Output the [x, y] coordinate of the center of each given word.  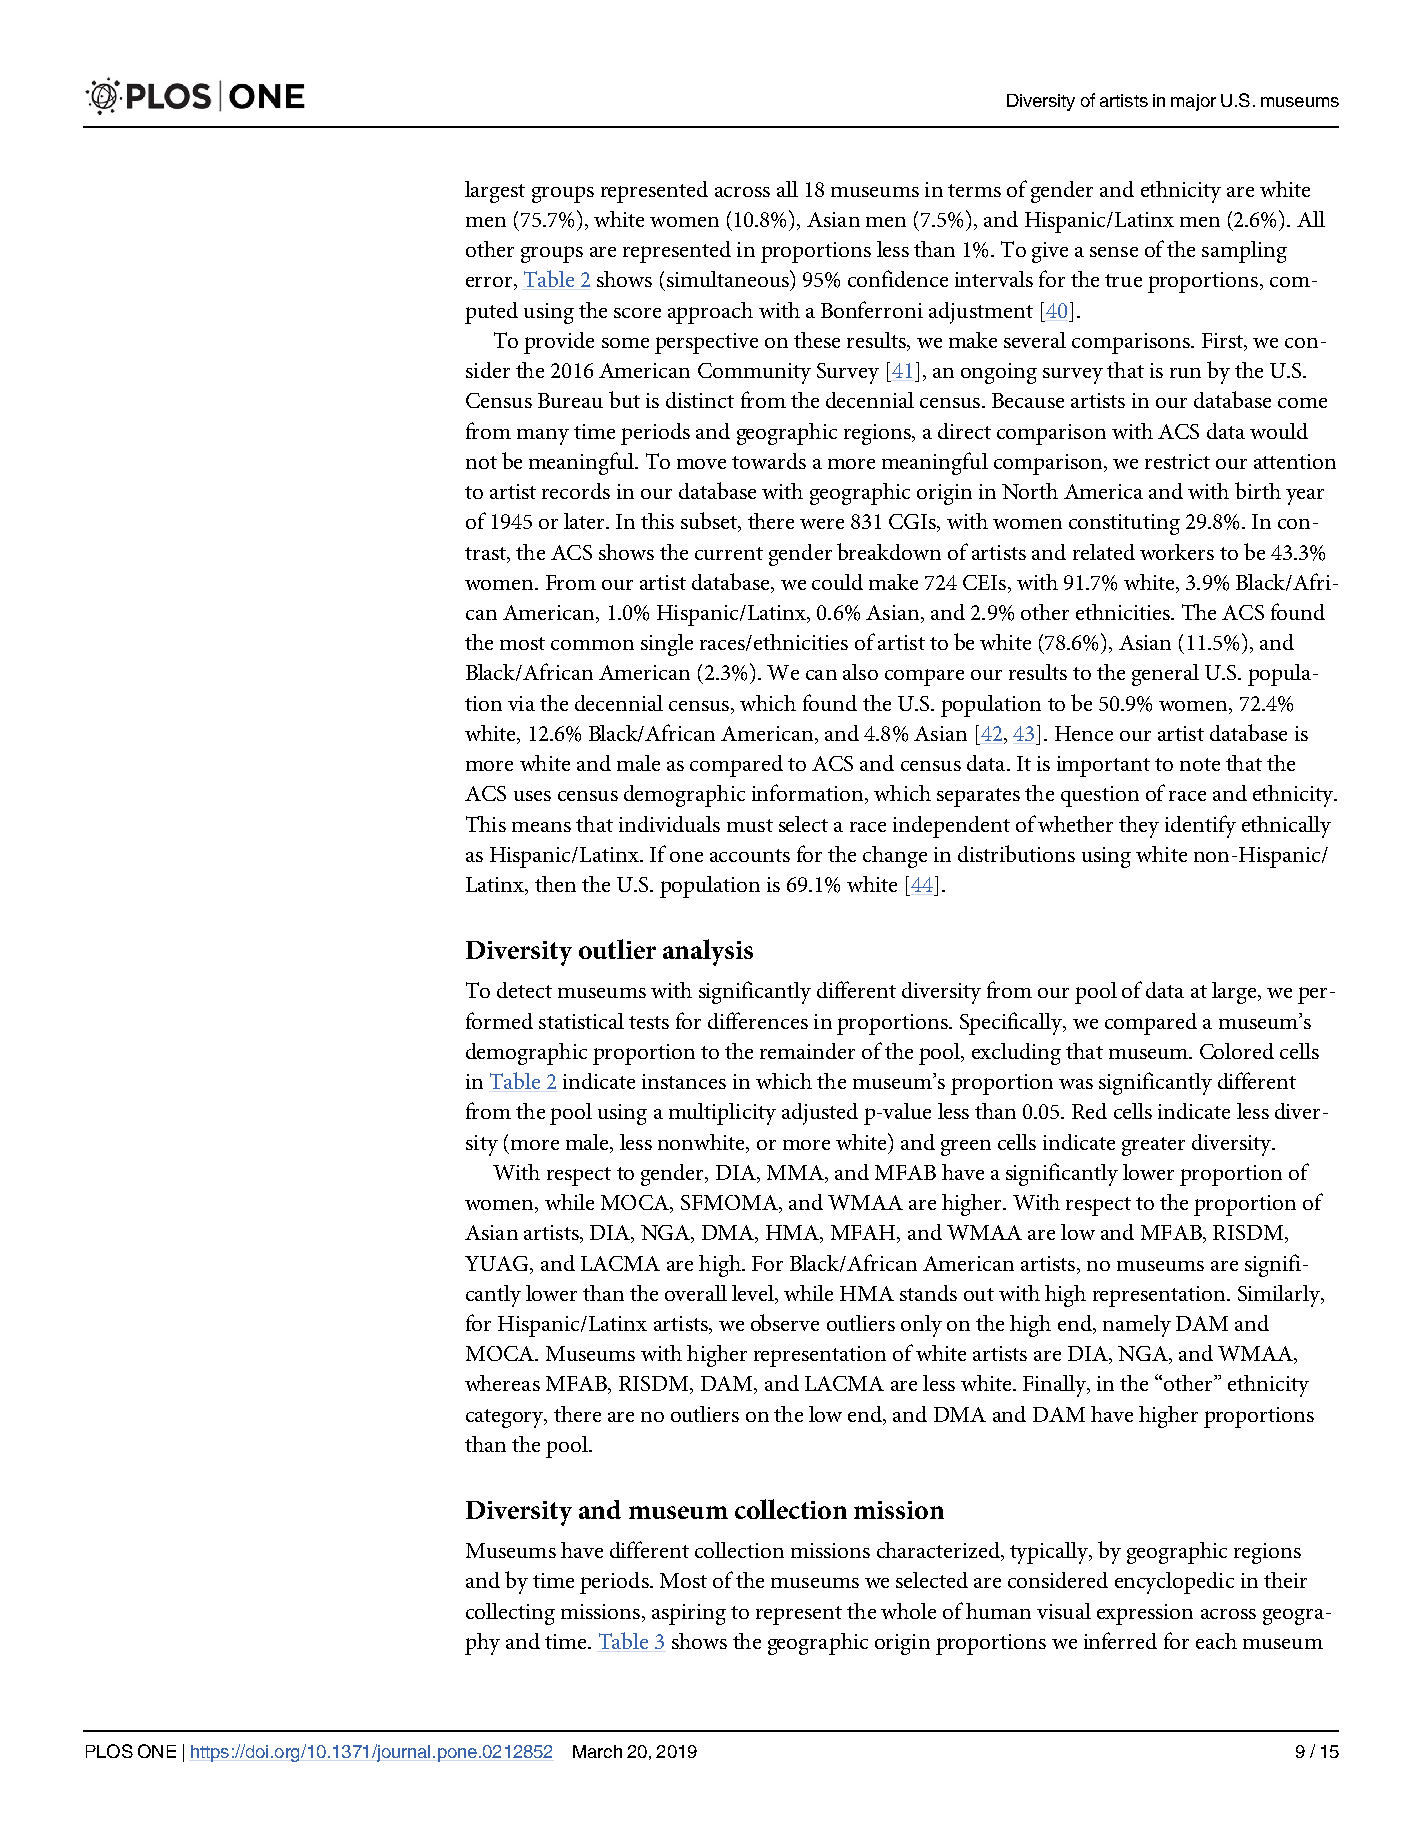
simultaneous [729, 278]
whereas [502, 1383]
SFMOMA [730, 1204]
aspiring [689, 1614]
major [1193, 102]
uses [532, 796]
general [1165, 675]
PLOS [109, 1751]
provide [559, 343]
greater [1153, 1146]
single [667, 645]
